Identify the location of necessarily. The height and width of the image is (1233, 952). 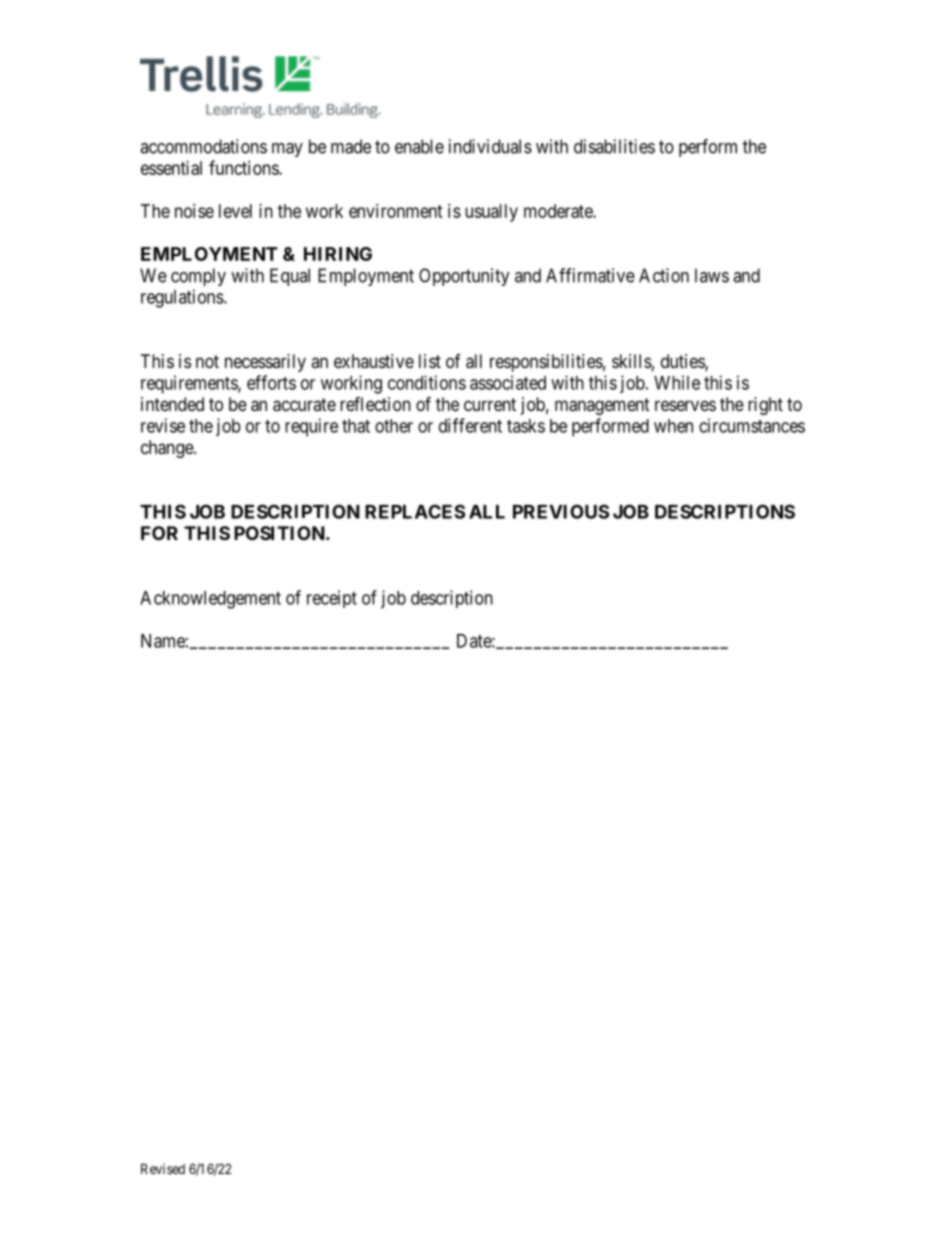
(265, 363).
